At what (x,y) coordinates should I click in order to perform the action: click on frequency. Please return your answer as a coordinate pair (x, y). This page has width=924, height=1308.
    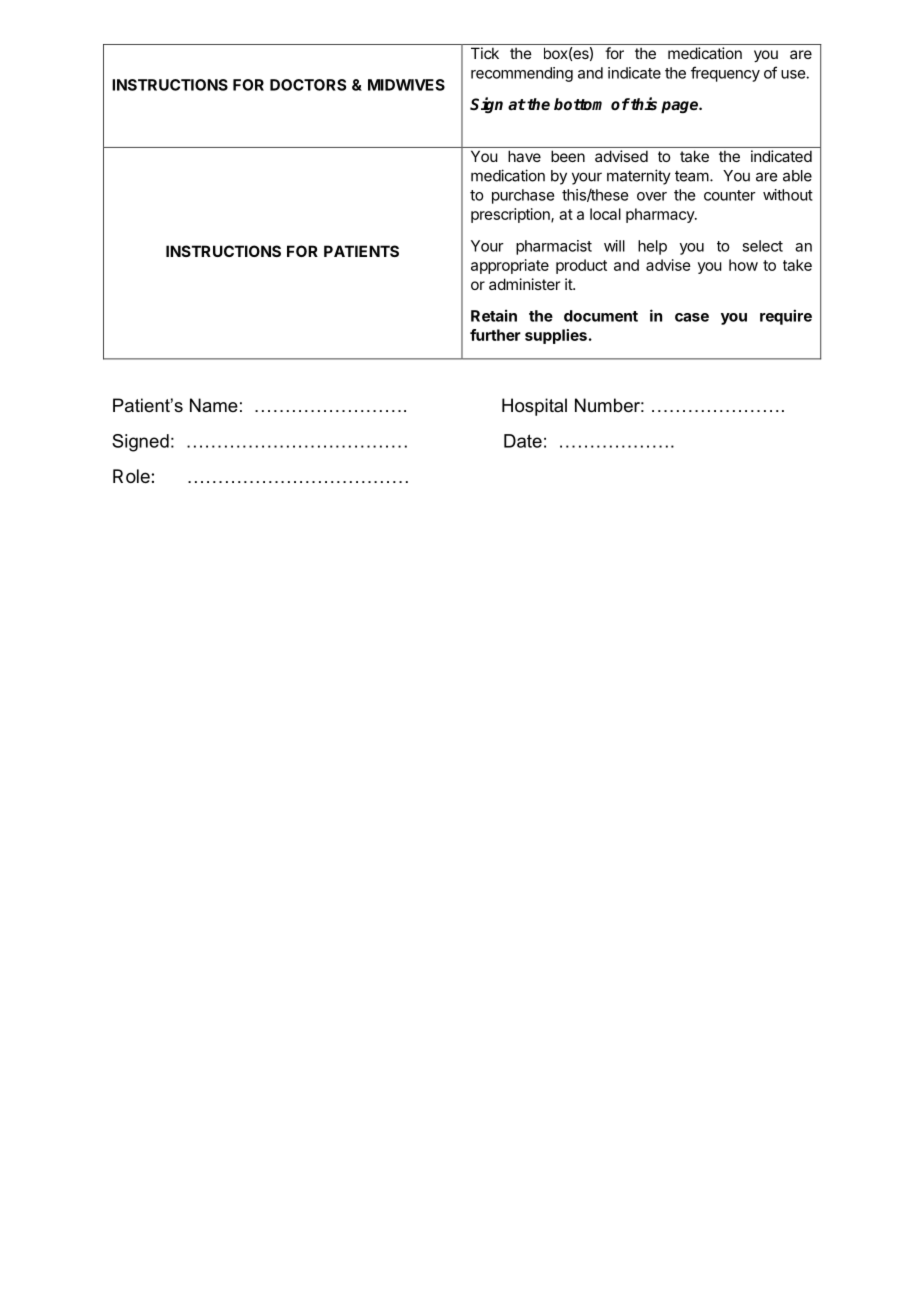
    Looking at the image, I should click on (725, 74).
